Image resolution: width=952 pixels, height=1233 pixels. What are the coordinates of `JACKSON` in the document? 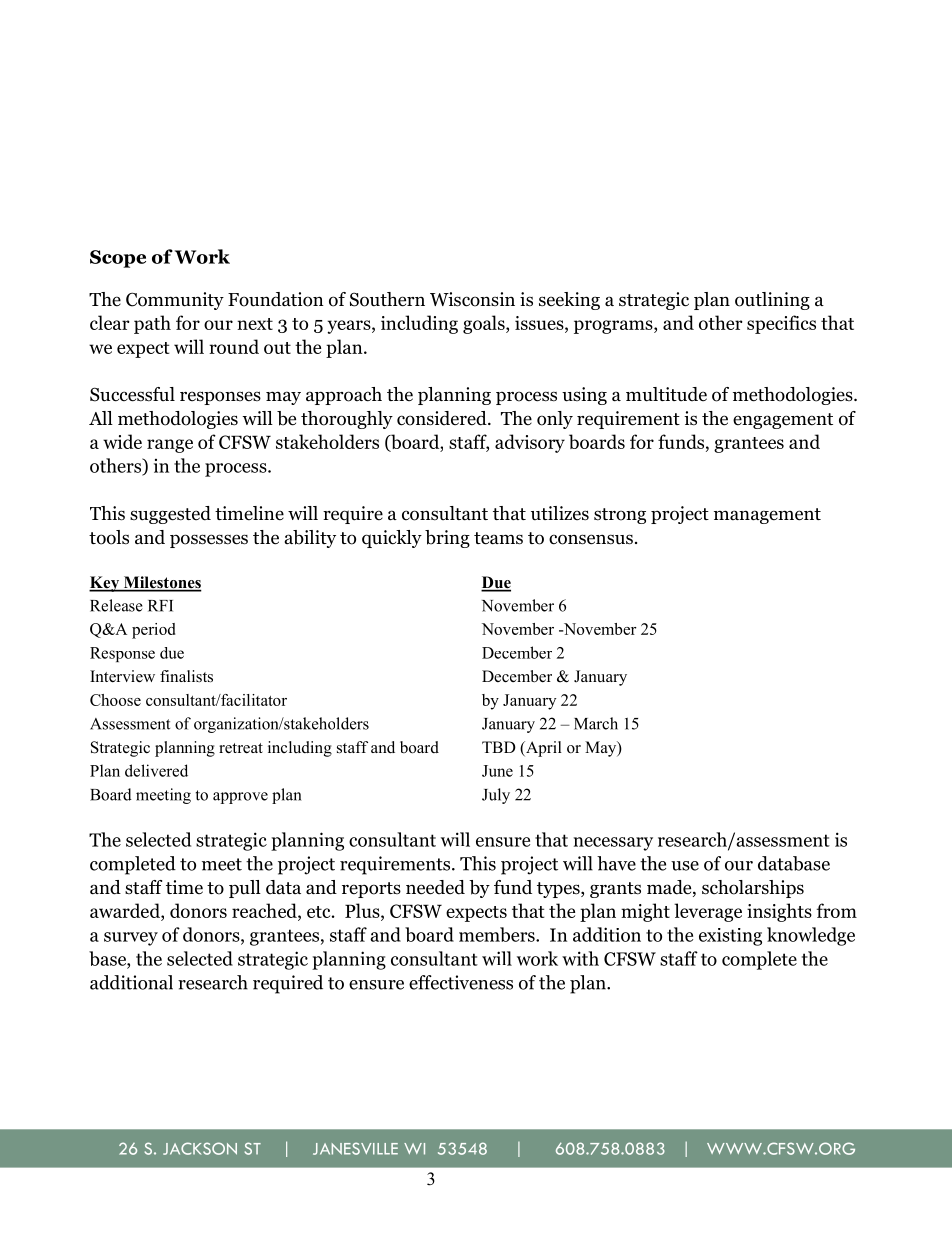 It's located at (200, 1148).
